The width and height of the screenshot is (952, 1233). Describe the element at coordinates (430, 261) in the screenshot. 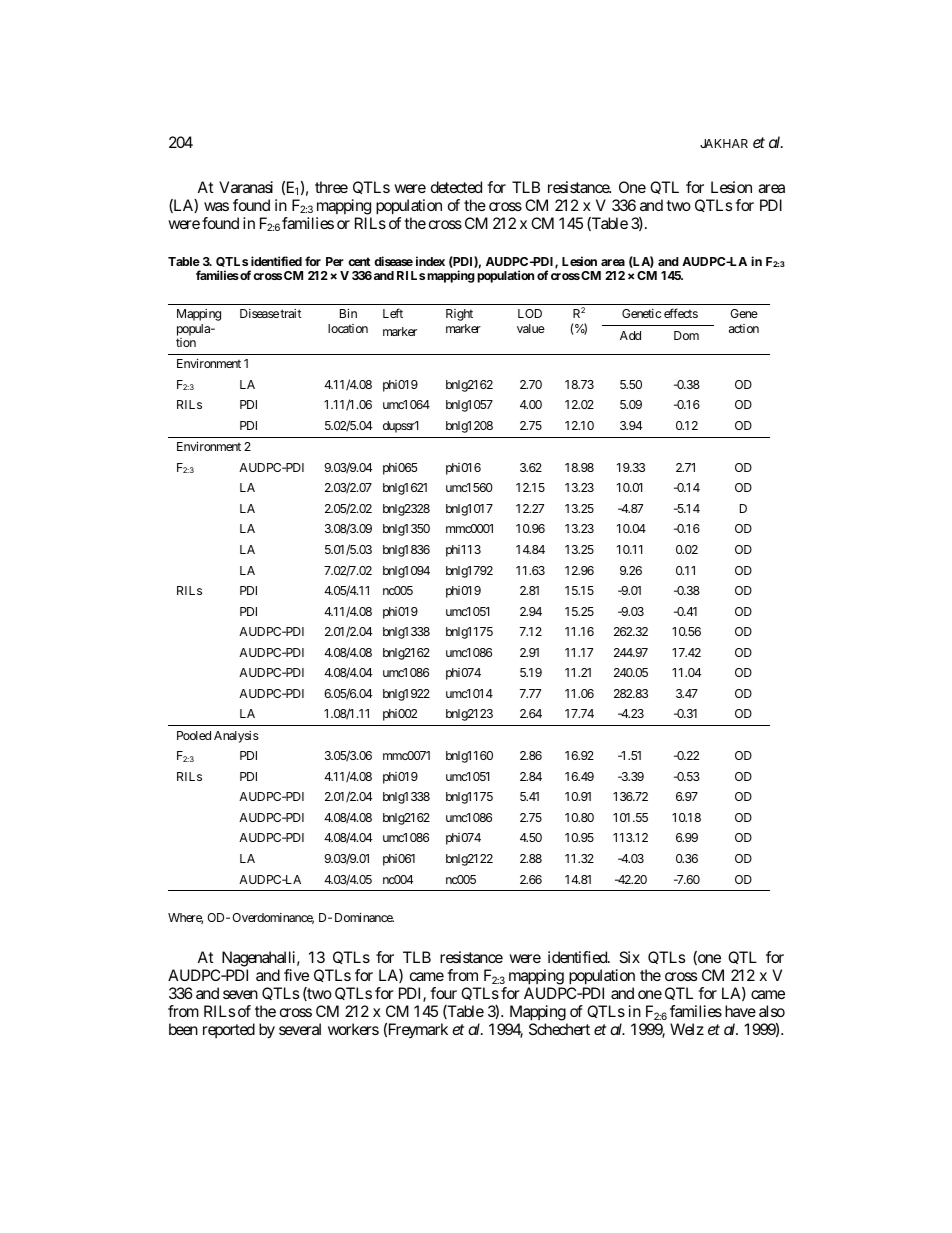

I see `index` at that location.
